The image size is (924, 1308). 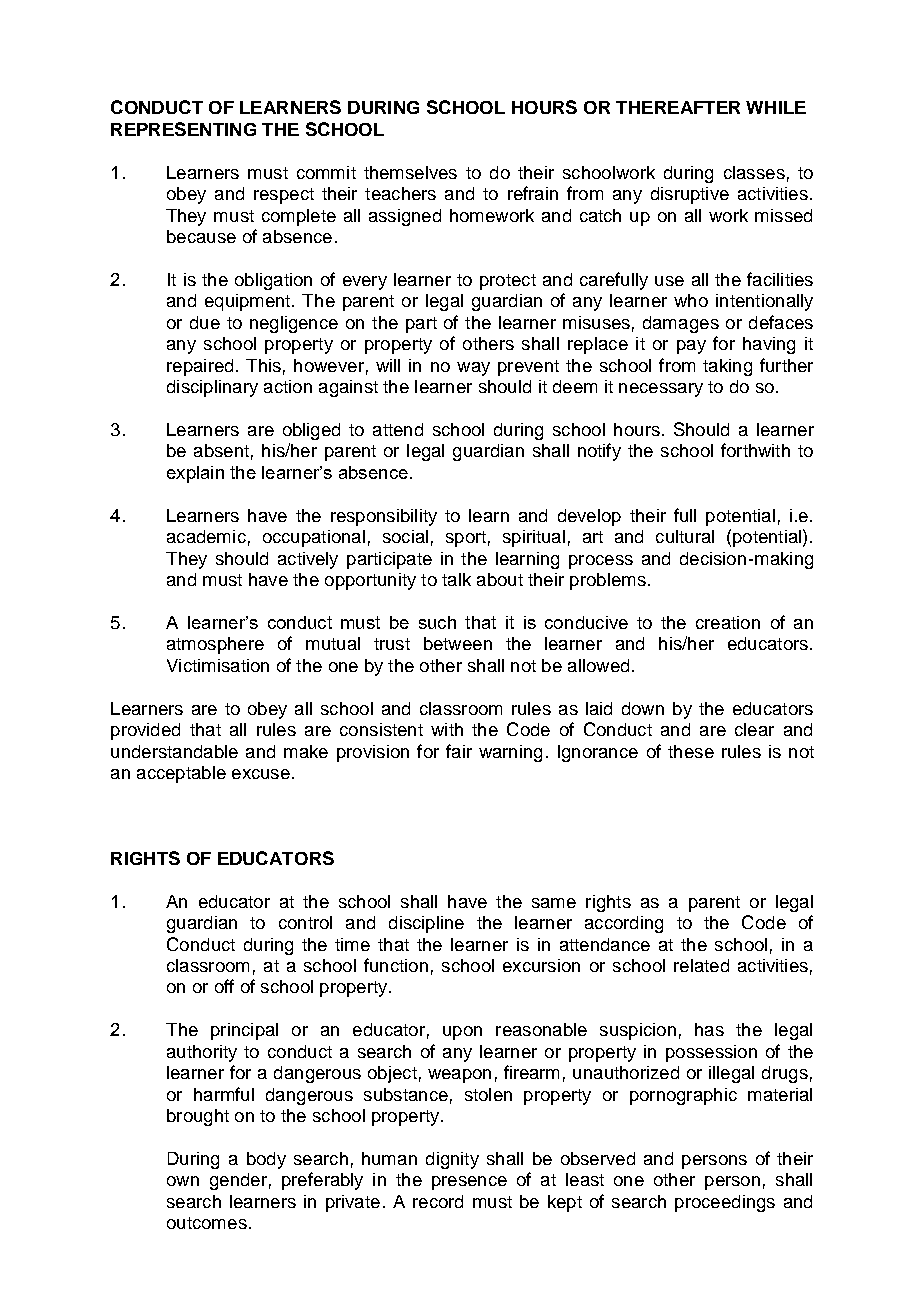 What do you see at coordinates (701, 965) in the screenshot?
I see `related` at bounding box center [701, 965].
